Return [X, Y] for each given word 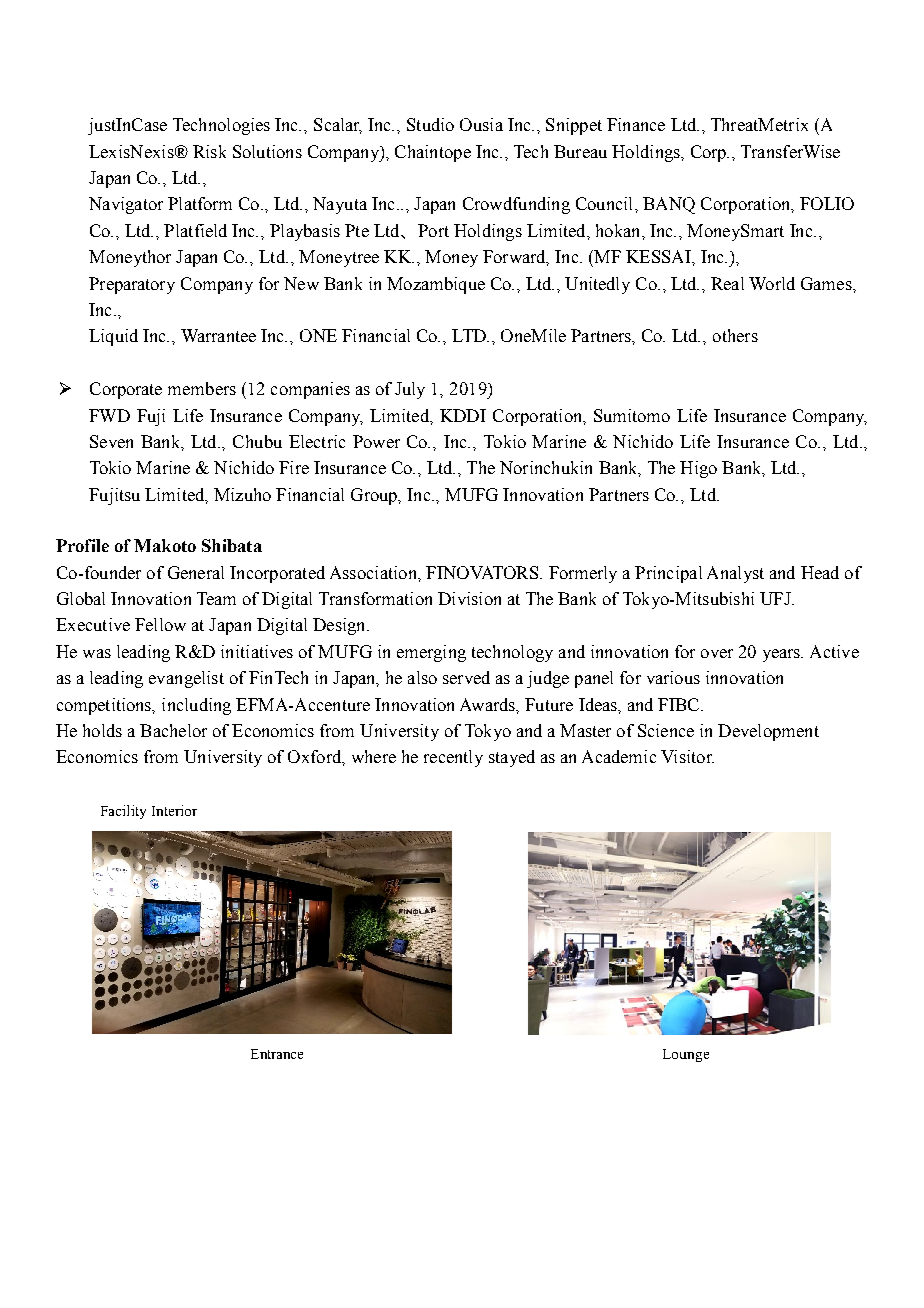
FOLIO [827, 203]
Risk [209, 151]
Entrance [277, 1054]
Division [469, 598]
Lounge [686, 1055]
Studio [430, 124]
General [196, 572]
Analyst [735, 574]
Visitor [687, 756]
